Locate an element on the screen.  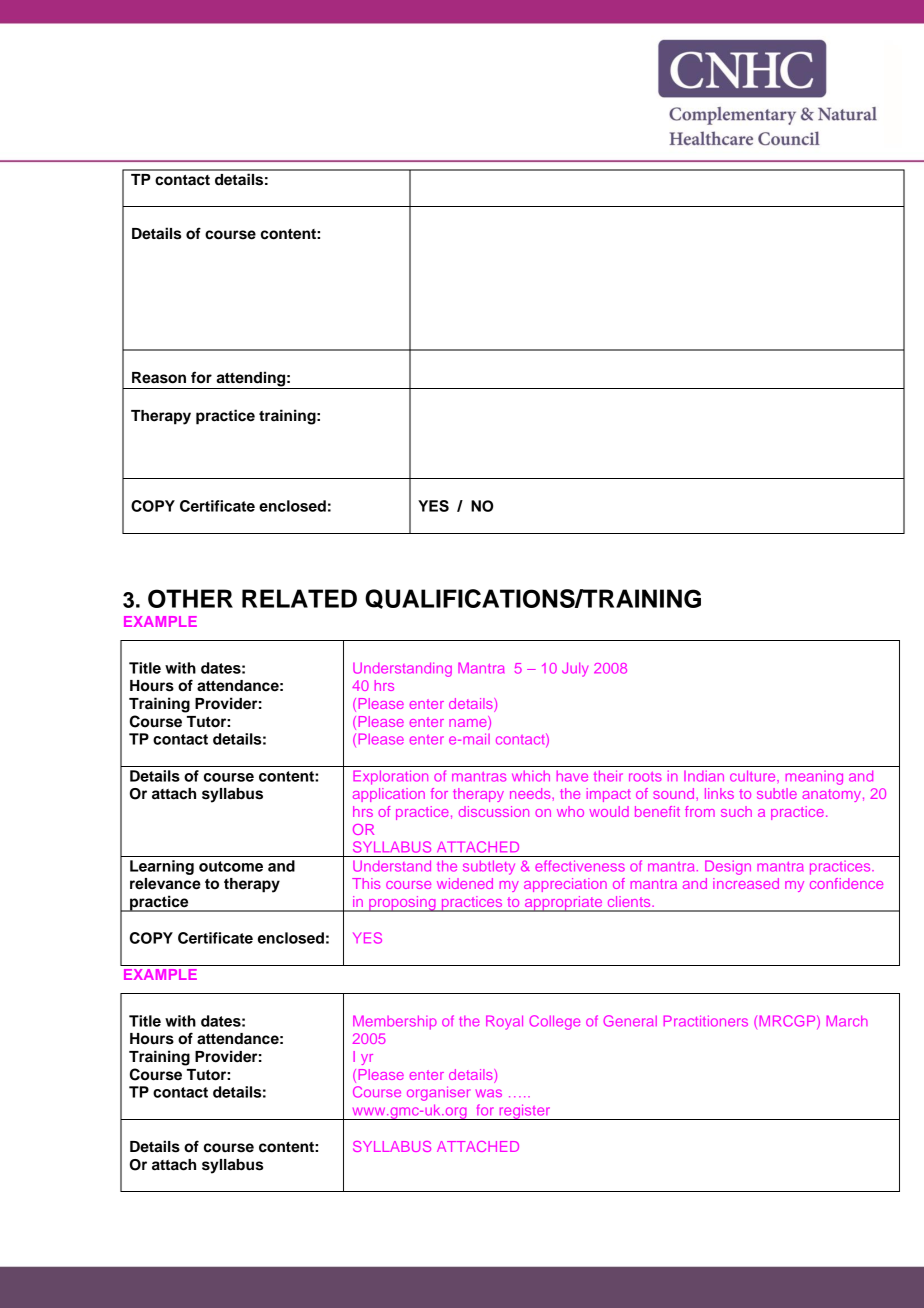
outcome is located at coordinates (231, 866).
